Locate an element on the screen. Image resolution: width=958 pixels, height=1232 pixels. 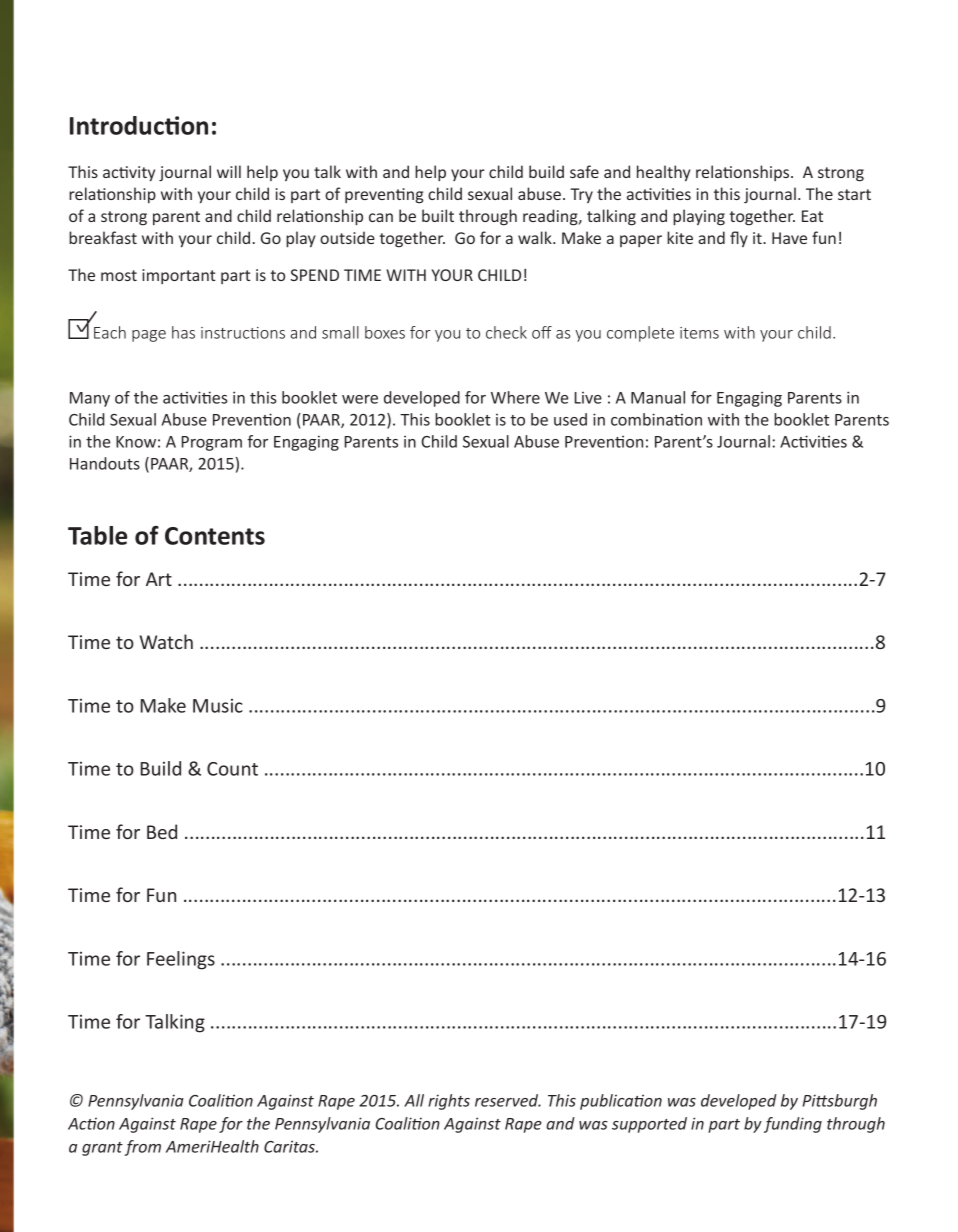
Count is located at coordinates (232, 769).
